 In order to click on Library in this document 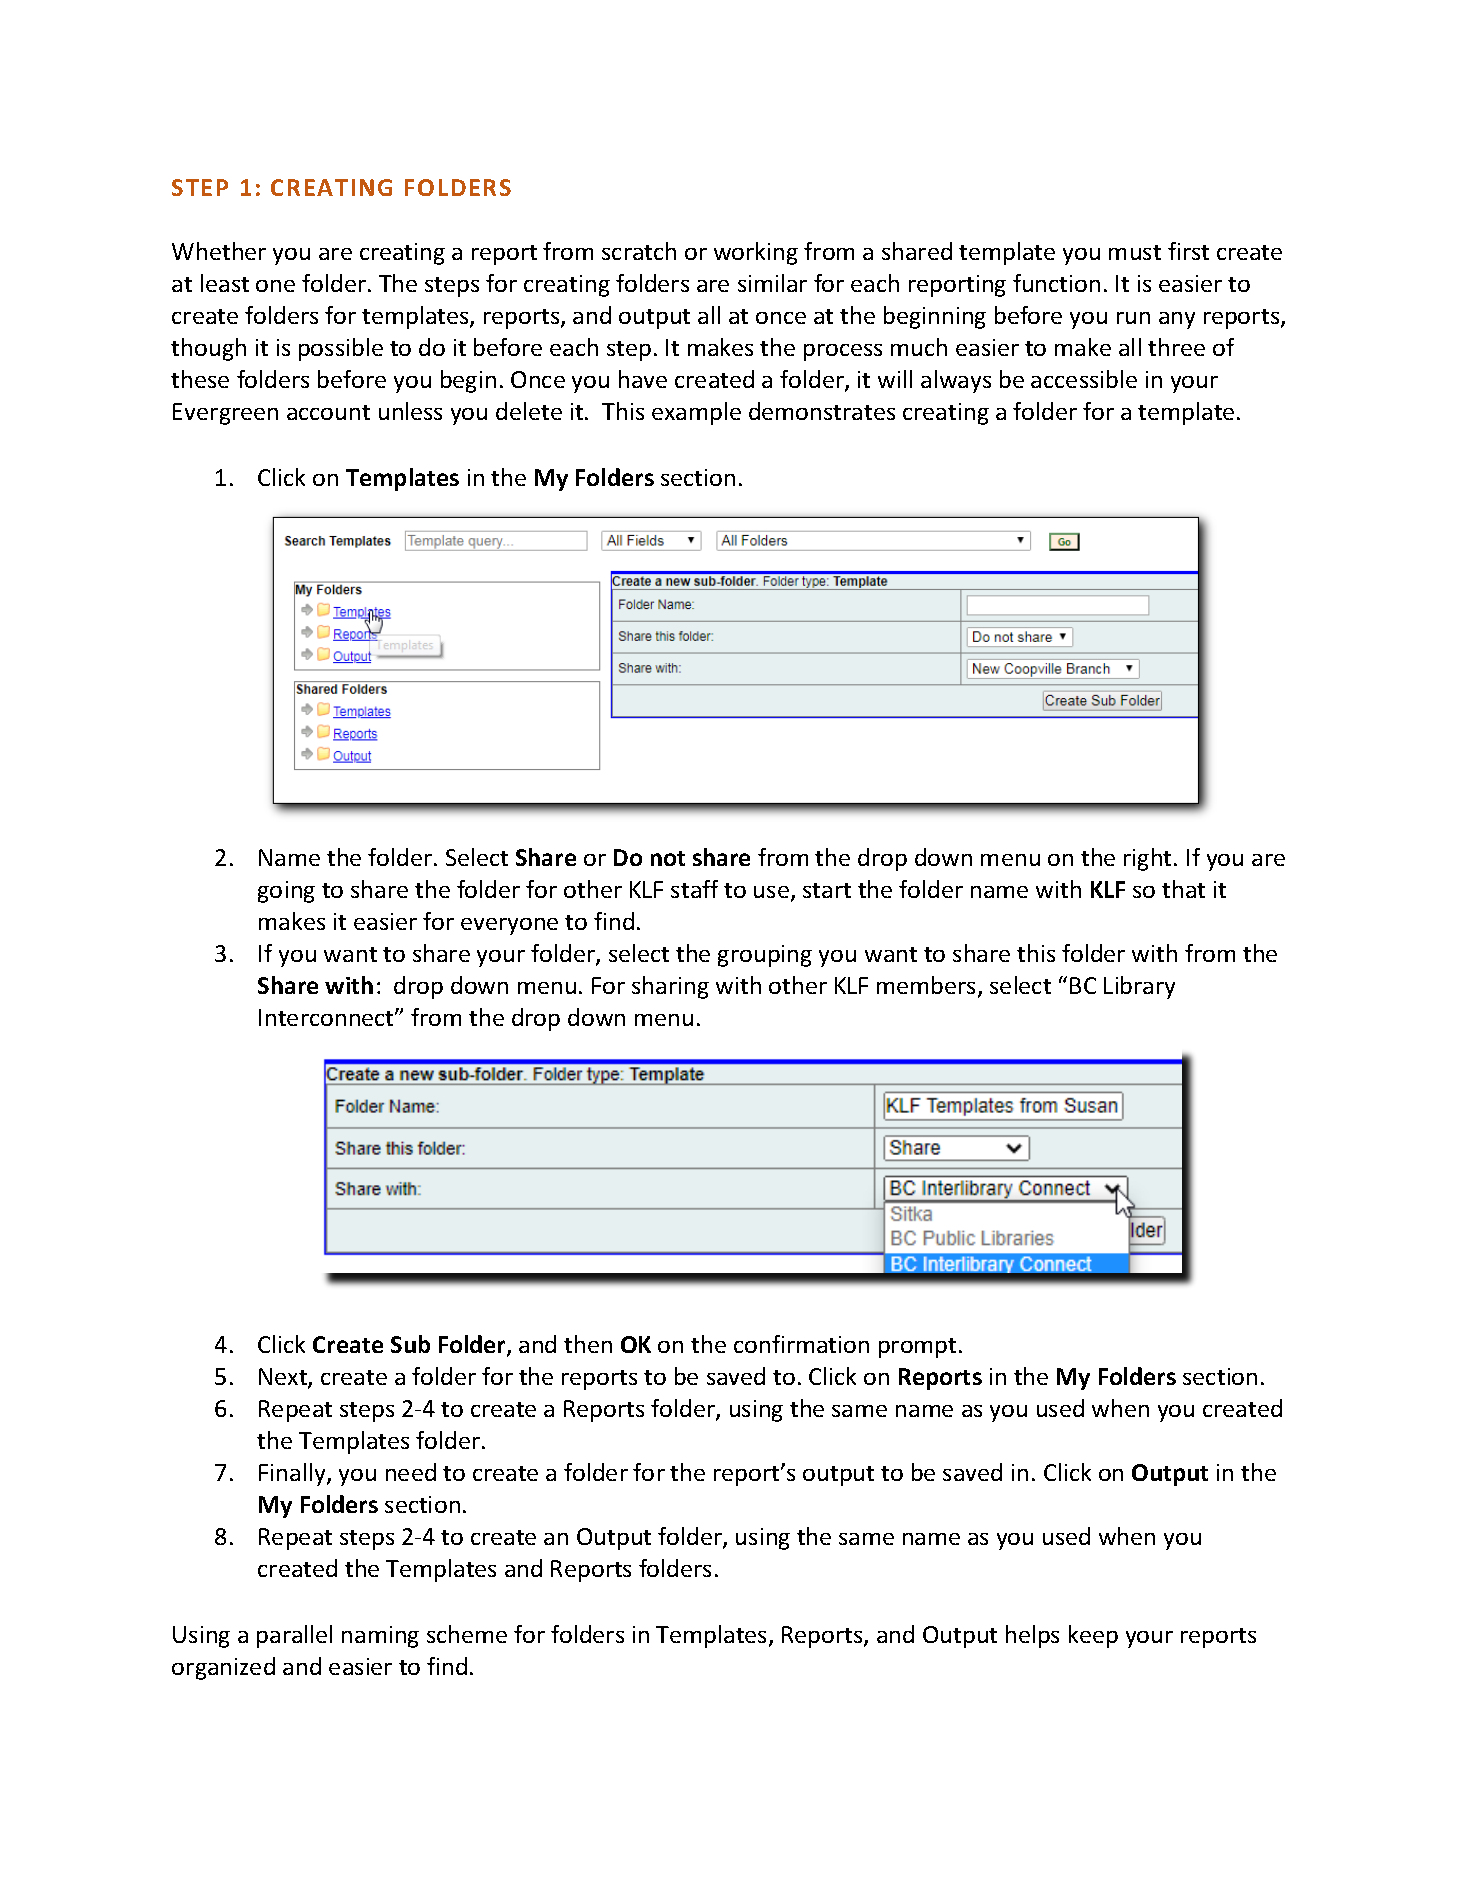, I will do `click(1139, 987)`.
